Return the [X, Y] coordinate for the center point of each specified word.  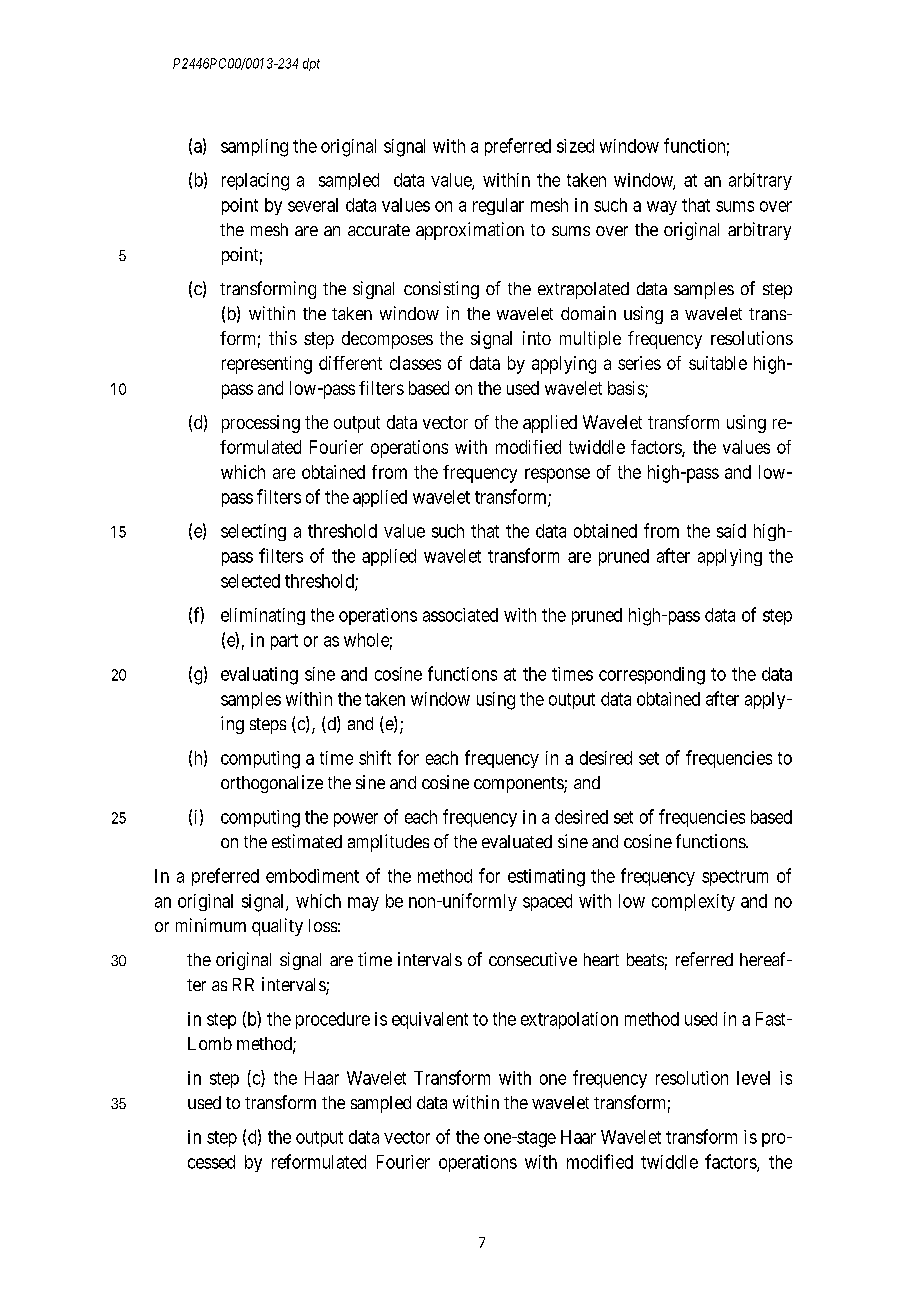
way [662, 208]
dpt [311, 64]
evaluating [259, 676]
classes [415, 363]
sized [575, 146]
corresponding [652, 676]
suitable [718, 363]
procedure [333, 1020]
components [519, 785]
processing [261, 424]
